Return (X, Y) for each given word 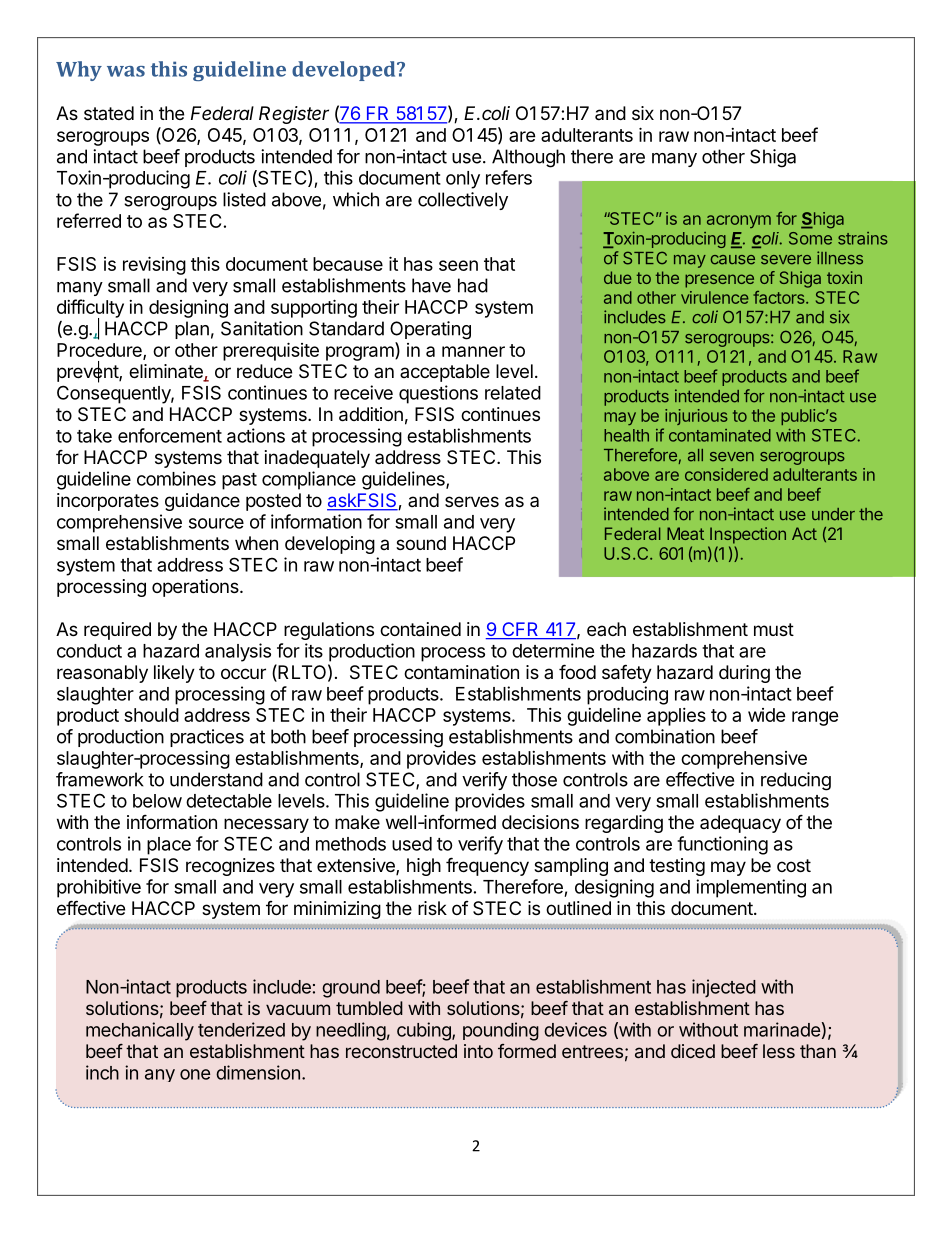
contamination (461, 672)
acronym (739, 221)
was (126, 71)
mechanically (140, 1031)
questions (438, 394)
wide (767, 715)
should (151, 715)
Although (528, 158)
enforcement (170, 435)
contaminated (720, 435)
